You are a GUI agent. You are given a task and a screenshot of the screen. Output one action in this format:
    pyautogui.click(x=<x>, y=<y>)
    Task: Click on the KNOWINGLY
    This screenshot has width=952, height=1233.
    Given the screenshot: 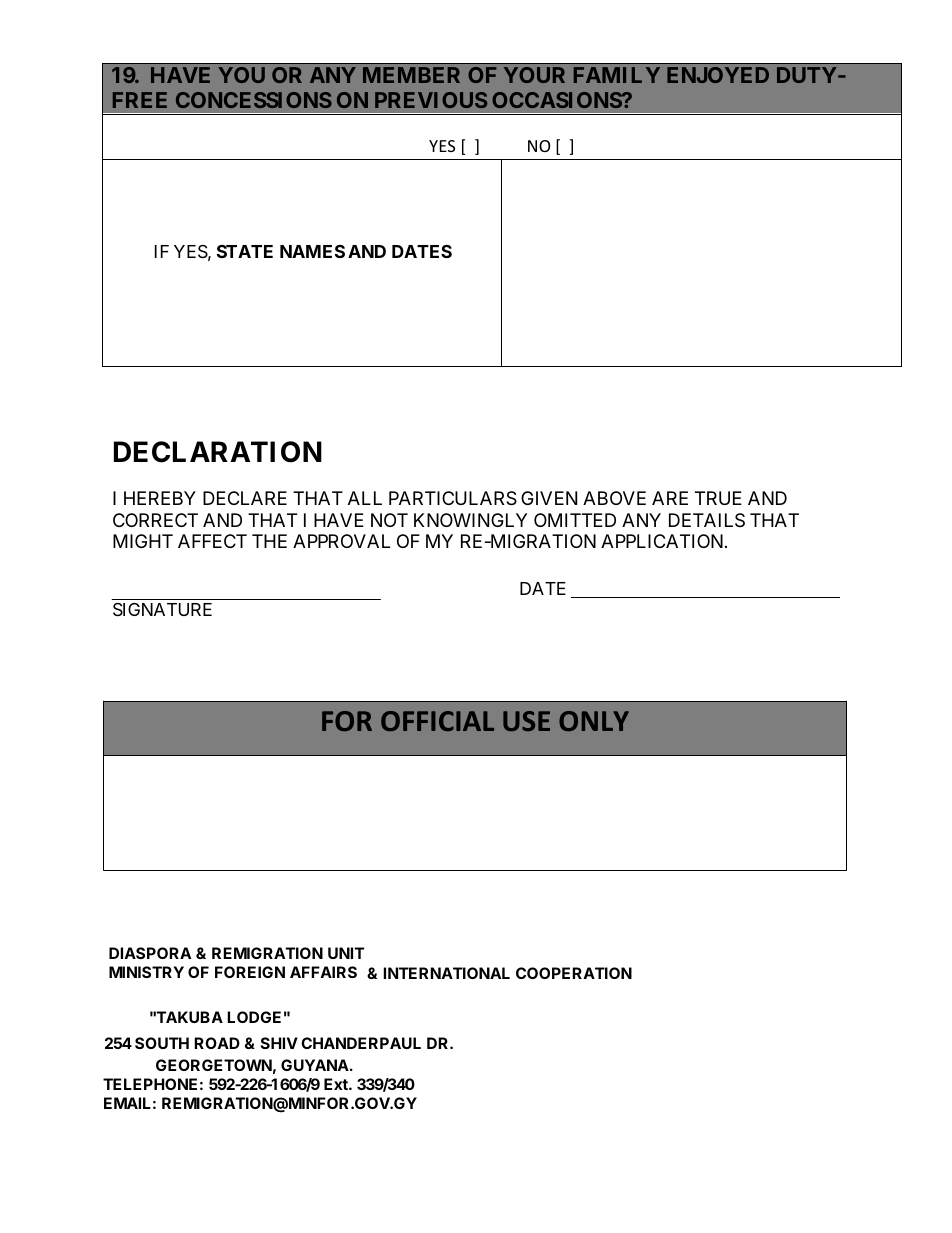 What is the action you would take?
    pyautogui.click(x=470, y=520)
